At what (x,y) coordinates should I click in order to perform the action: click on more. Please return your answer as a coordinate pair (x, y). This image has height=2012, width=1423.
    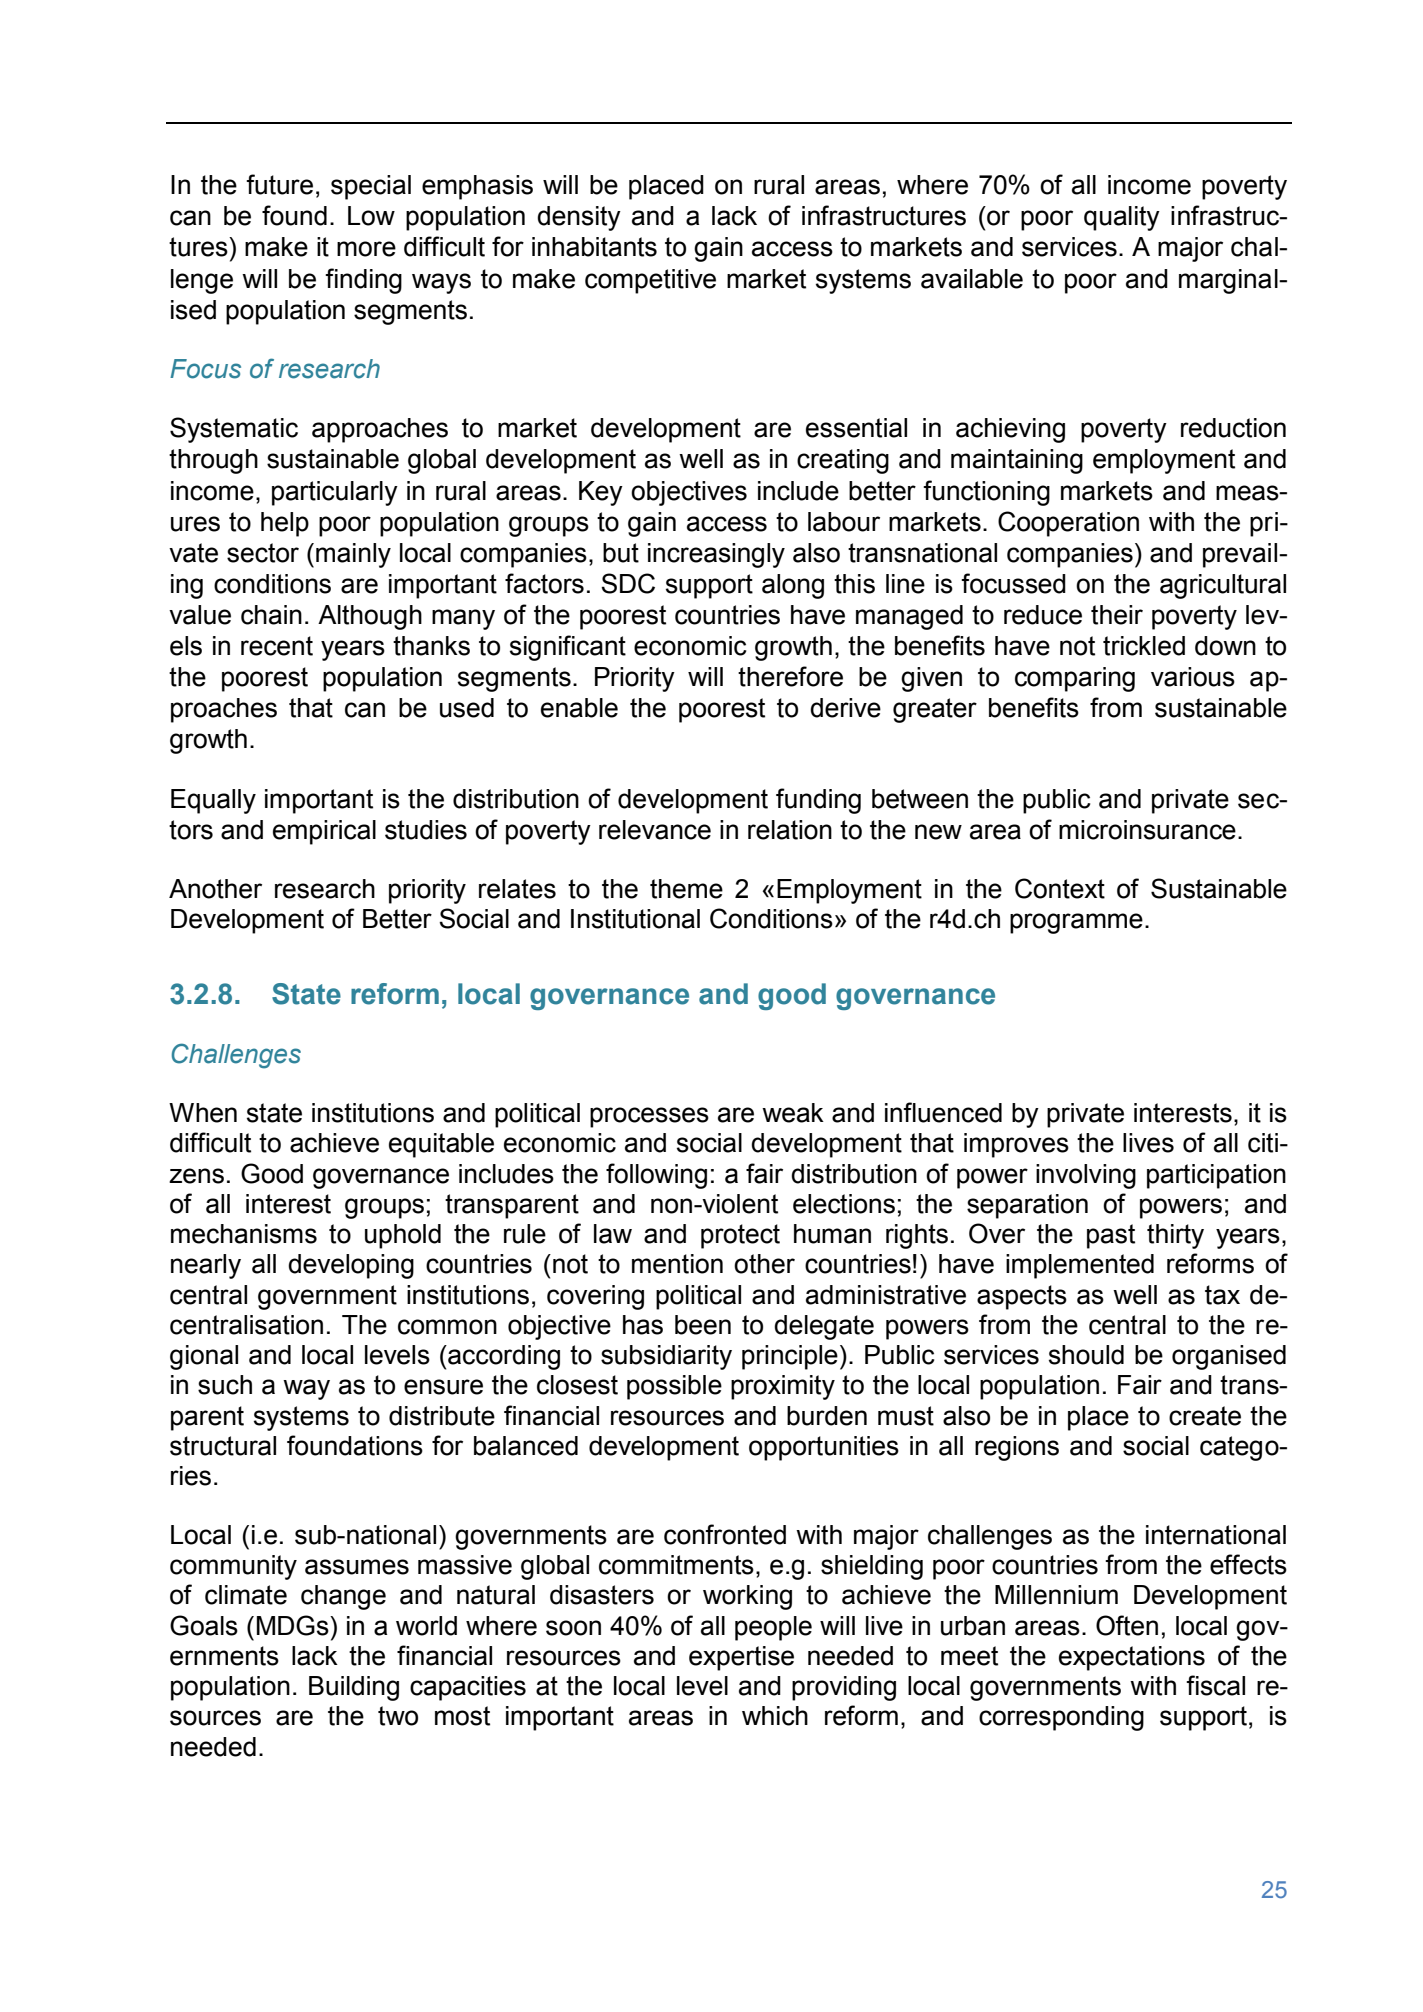
    Looking at the image, I should click on (366, 249).
